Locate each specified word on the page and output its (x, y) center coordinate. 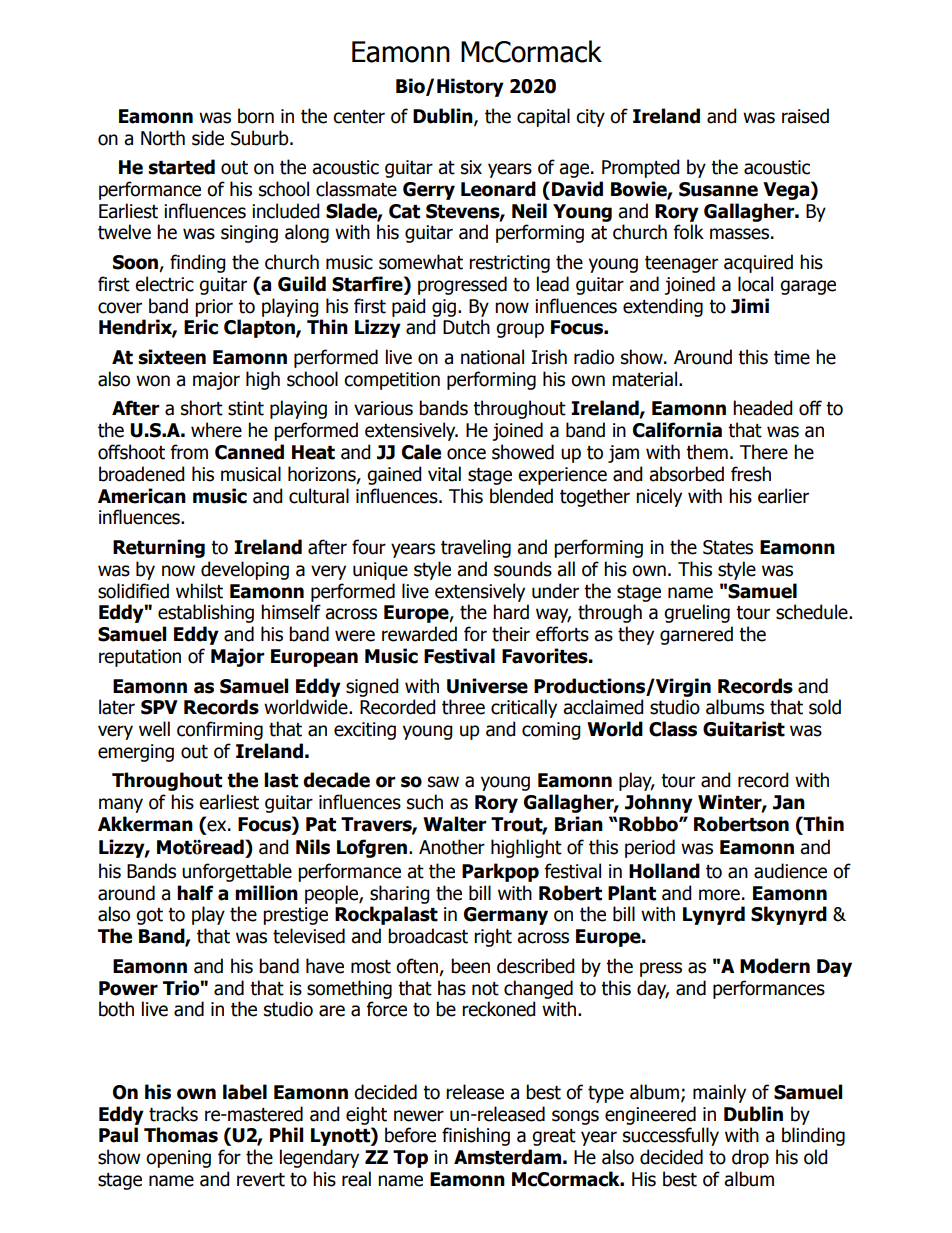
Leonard (498, 189)
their (511, 634)
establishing (206, 613)
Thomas (181, 1135)
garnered (696, 635)
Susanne (718, 189)
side (208, 138)
